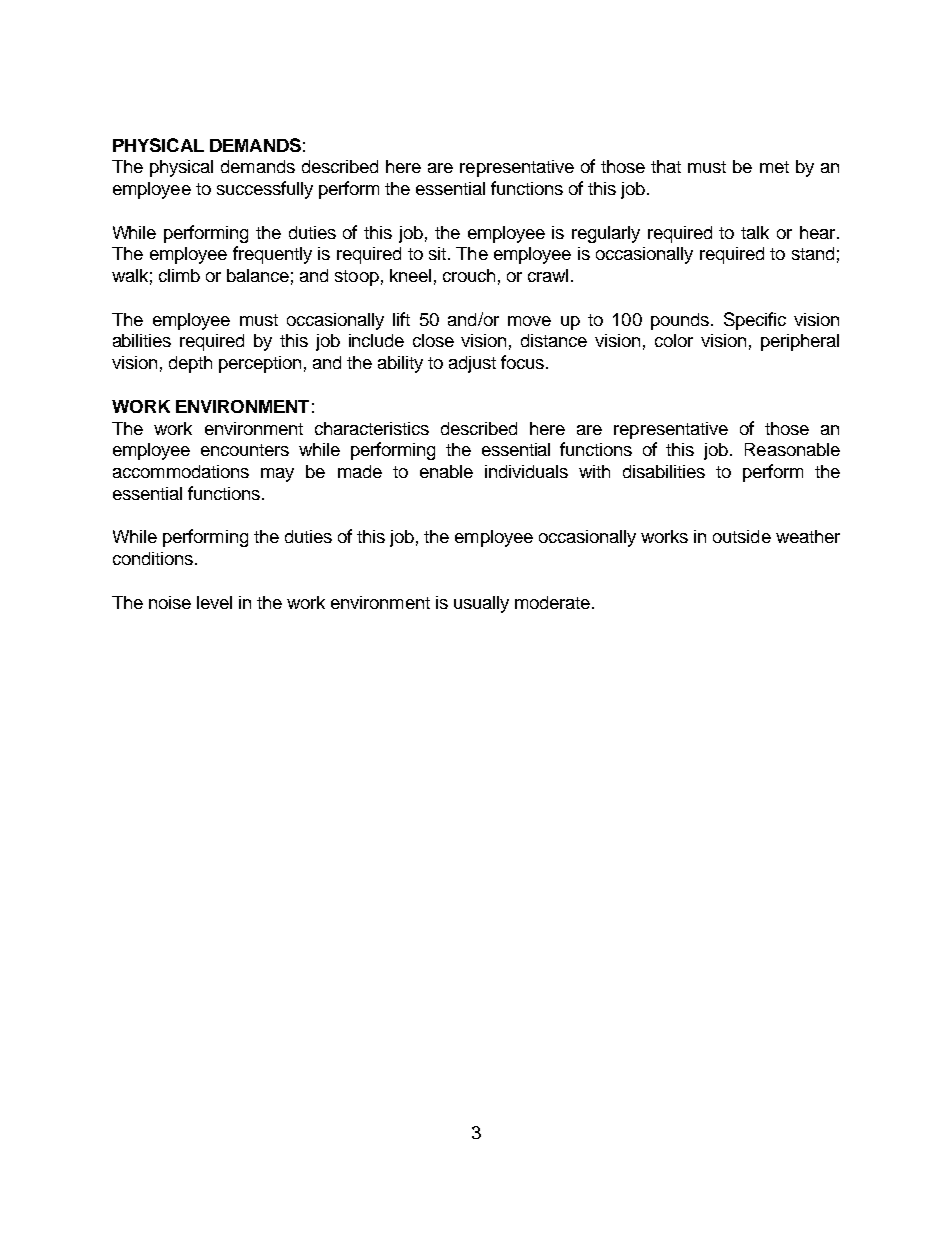 This document has width=952, height=1233. Describe the element at coordinates (774, 167) in the document. I see `met` at that location.
